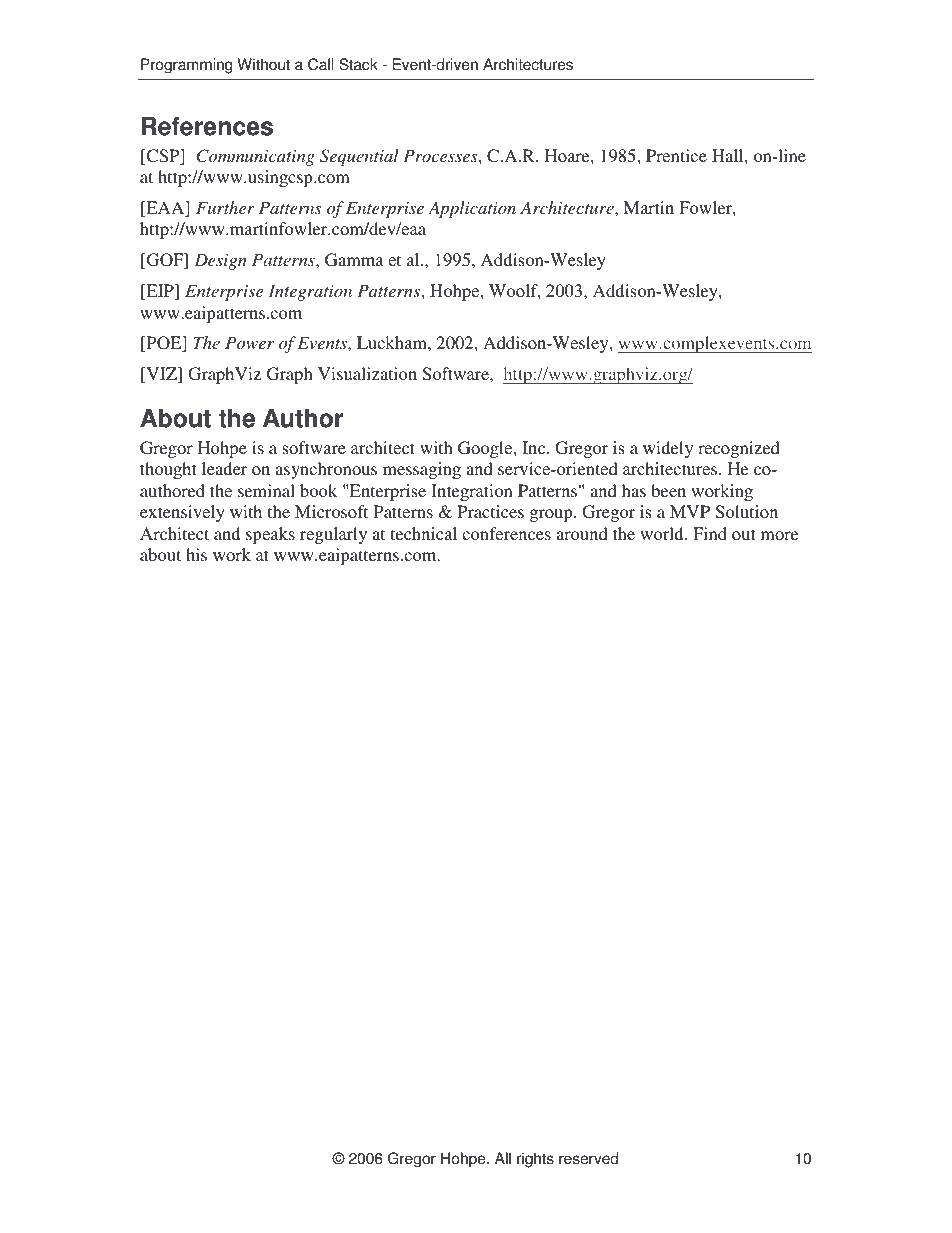  I want to click on References, so click(207, 126).
